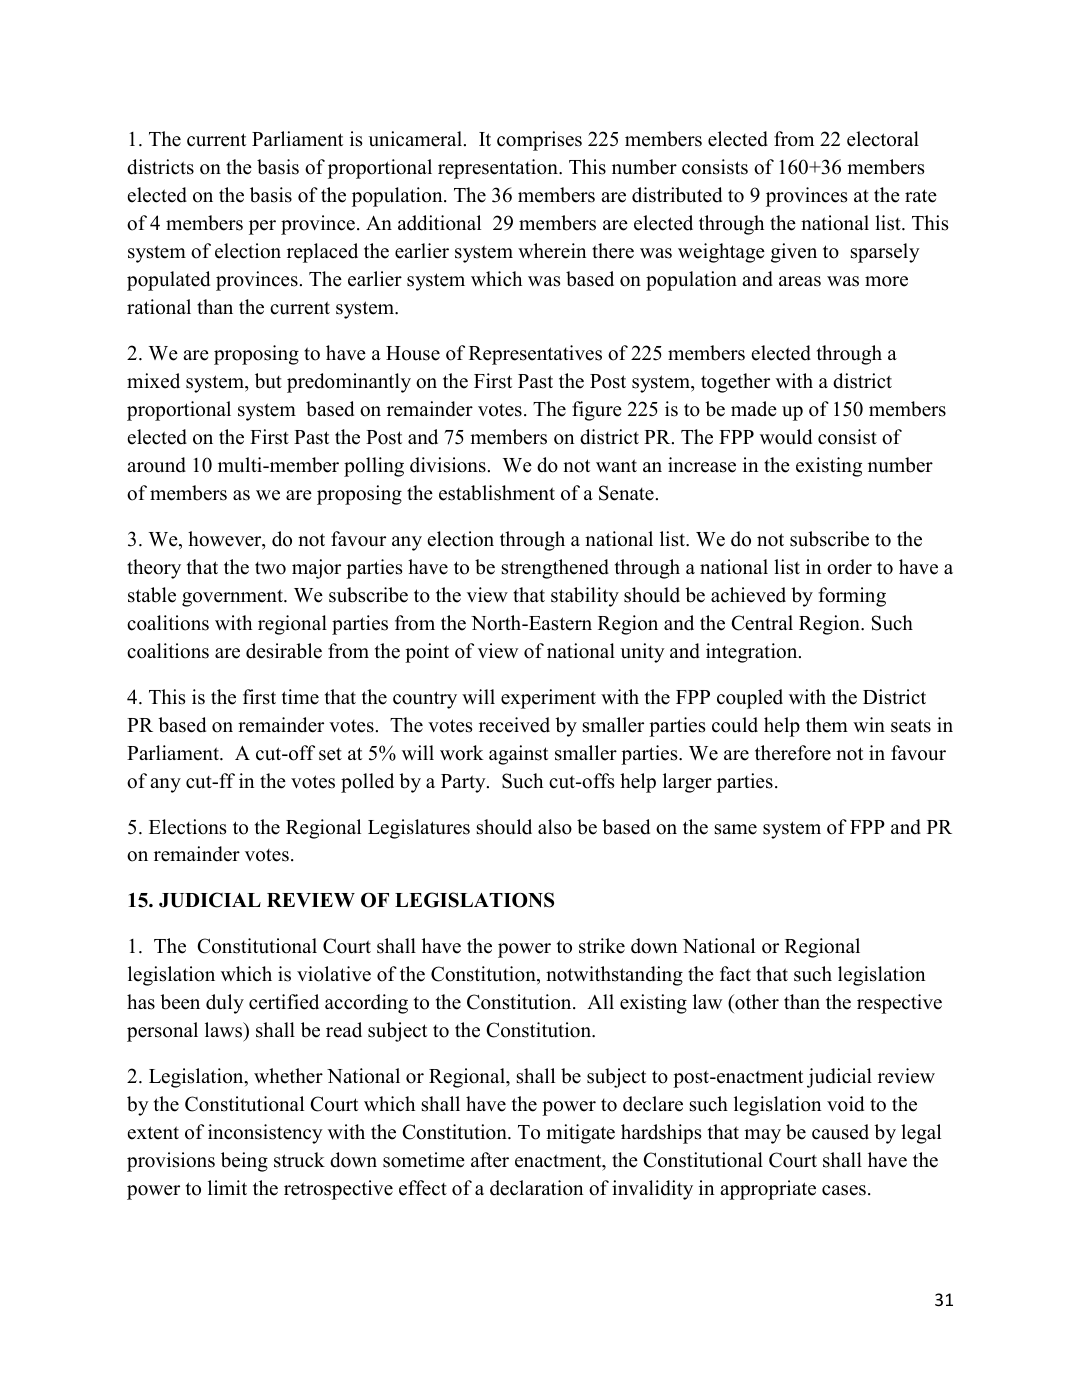 The height and width of the screenshot is (1399, 1081). What do you see at coordinates (735, 974) in the screenshot?
I see `fact` at bounding box center [735, 974].
